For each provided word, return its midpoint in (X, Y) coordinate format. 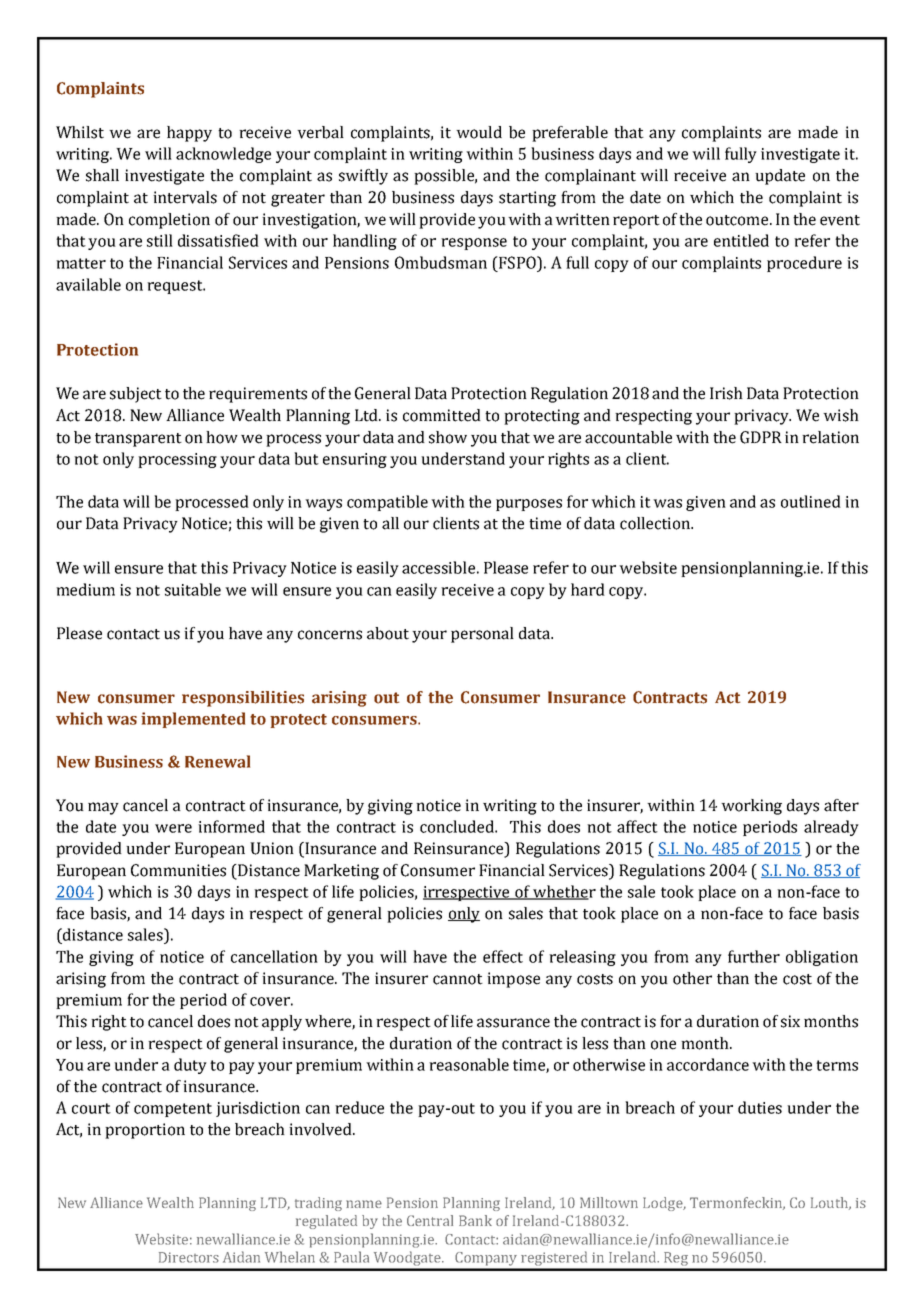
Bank (475, 1220)
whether (564, 892)
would (479, 132)
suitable (193, 589)
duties (760, 1107)
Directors (189, 1257)
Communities (178, 870)
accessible (438, 567)
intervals (185, 197)
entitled (741, 240)
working (751, 807)
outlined (811, 501)
